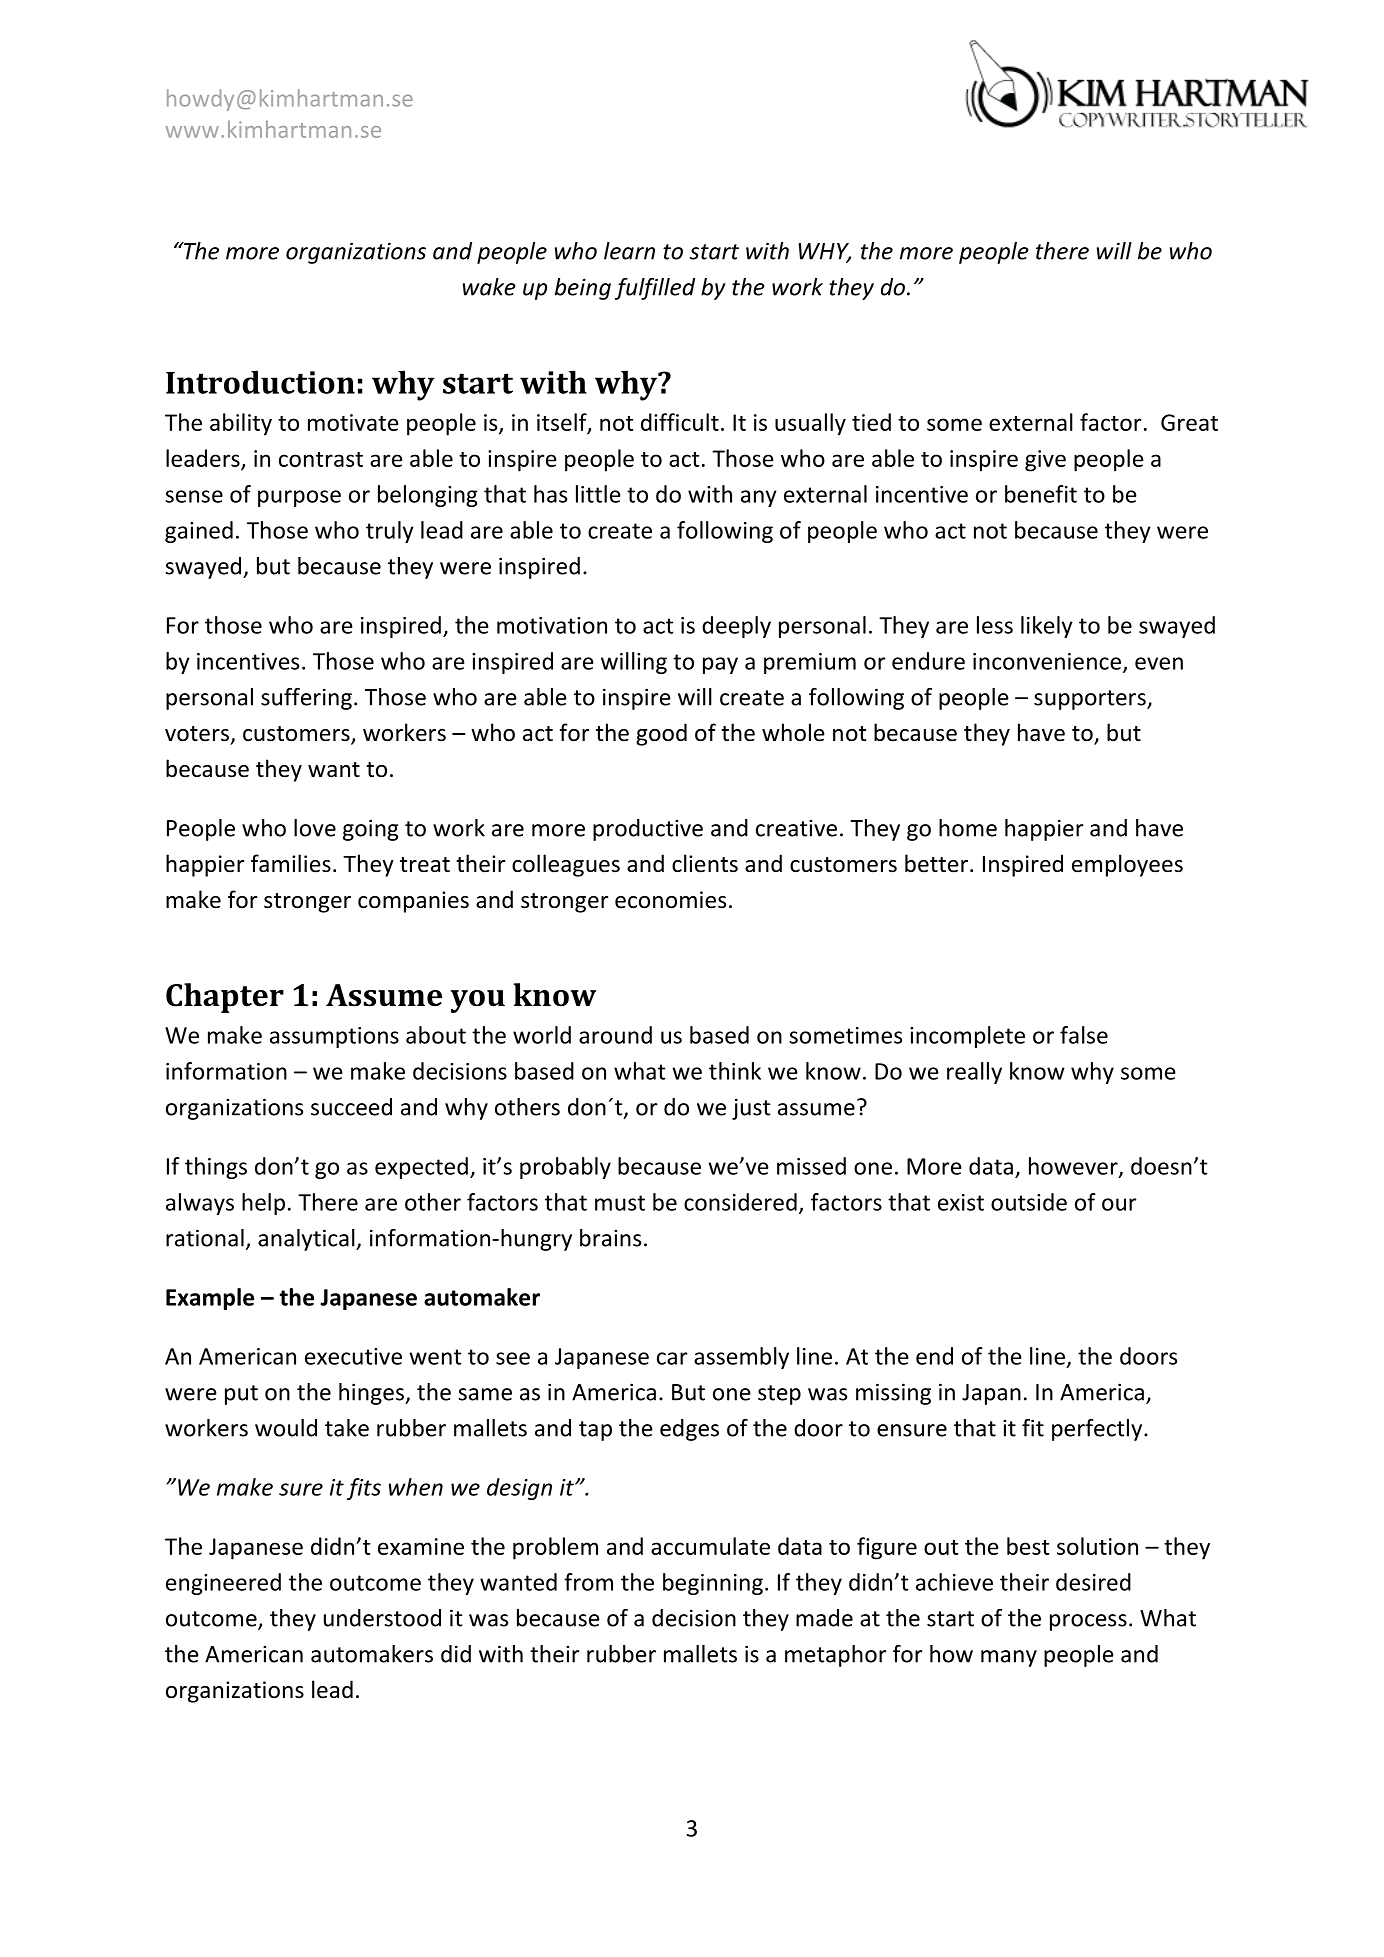 The width and height of the screenshot is (1384, 1957). What do you see at coordinates (306, 699) in the screenshot?
I see `suffering` at bounding box center [306, 699].
